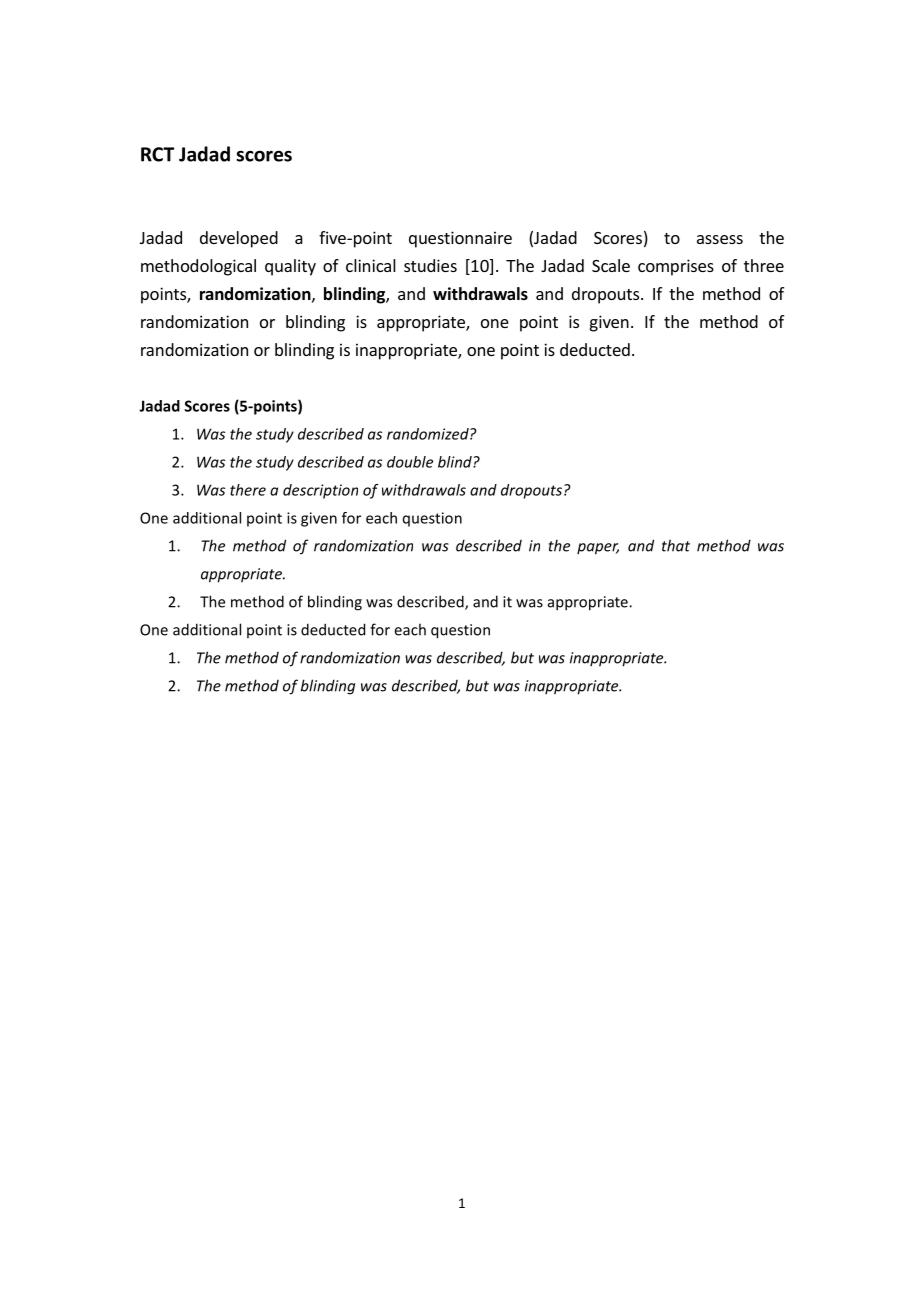  I want to click on RCT, so click(157, 154).
